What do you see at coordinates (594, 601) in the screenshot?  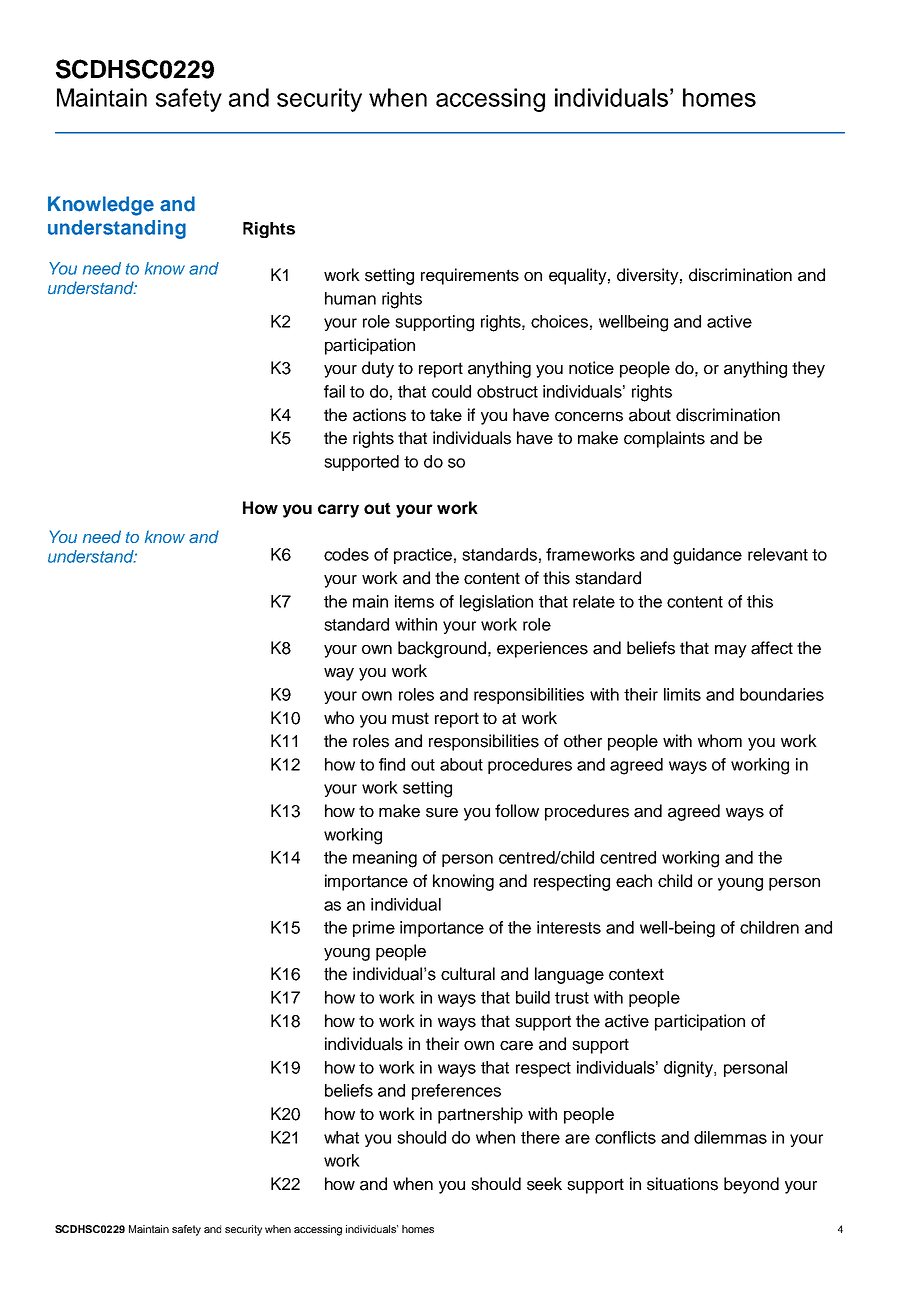 I see `relate` at bounding box center [594, 601].
